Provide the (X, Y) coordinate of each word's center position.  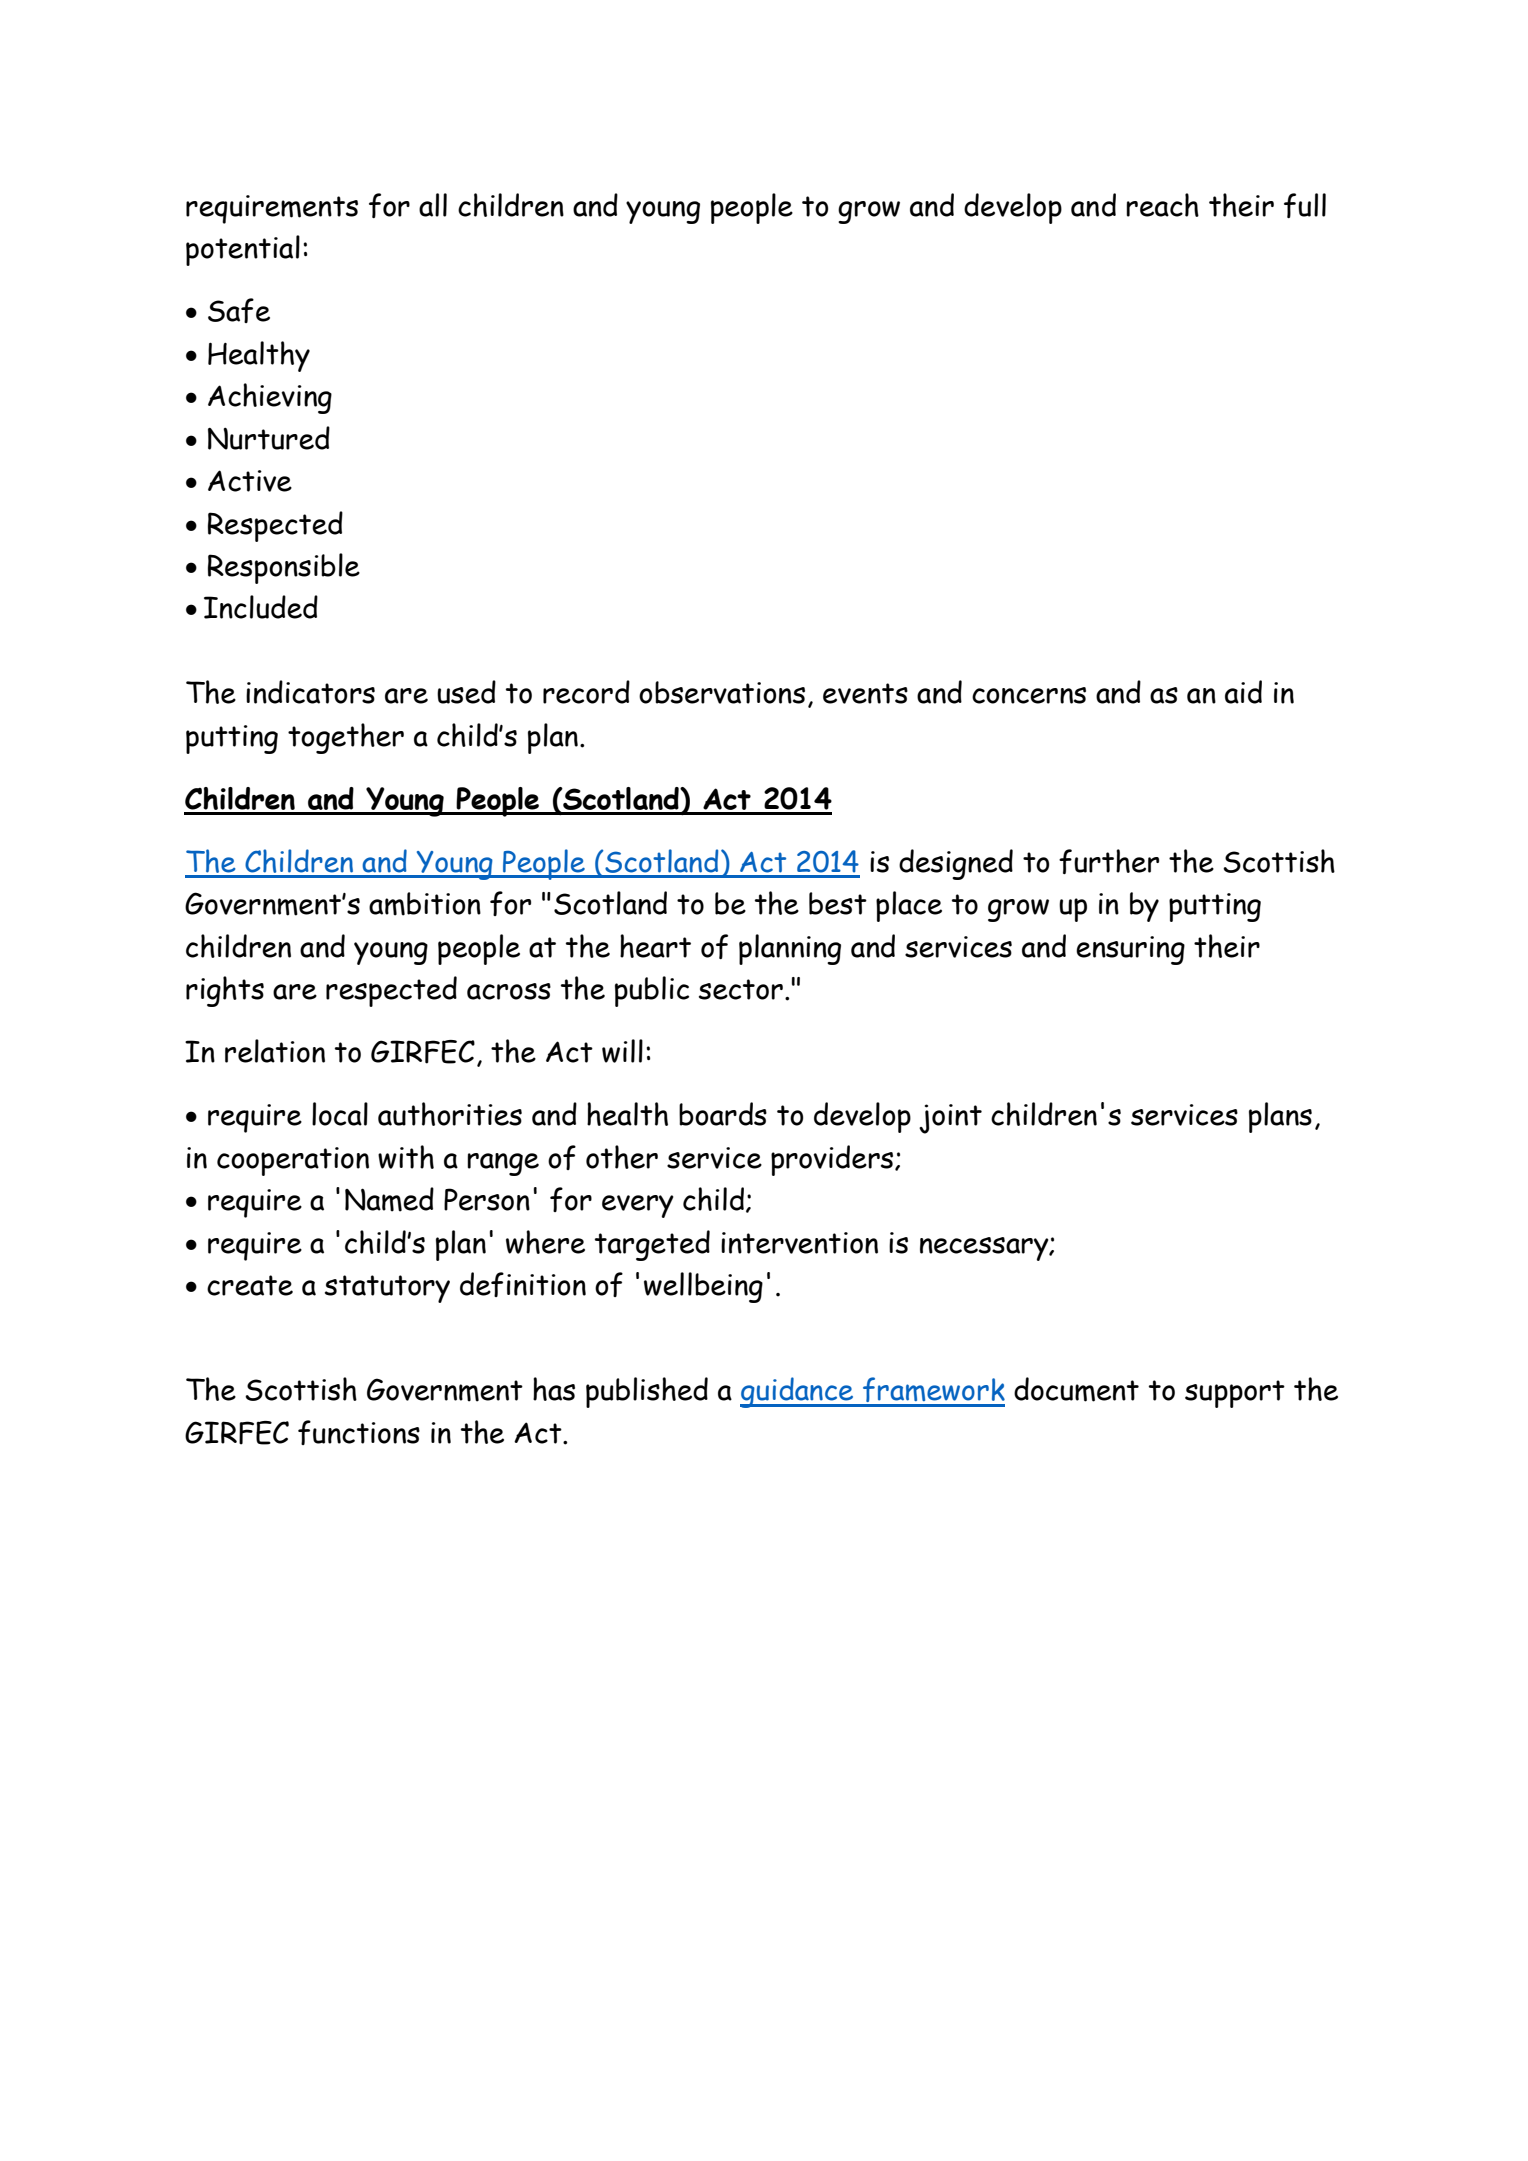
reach (1162, 205)
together (346, 738)
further (1109, 861)
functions (359, 1432)
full (1305, 205)
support (1235, 1394)
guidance (798, 1392)
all (433, 205)
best (838, 903)
